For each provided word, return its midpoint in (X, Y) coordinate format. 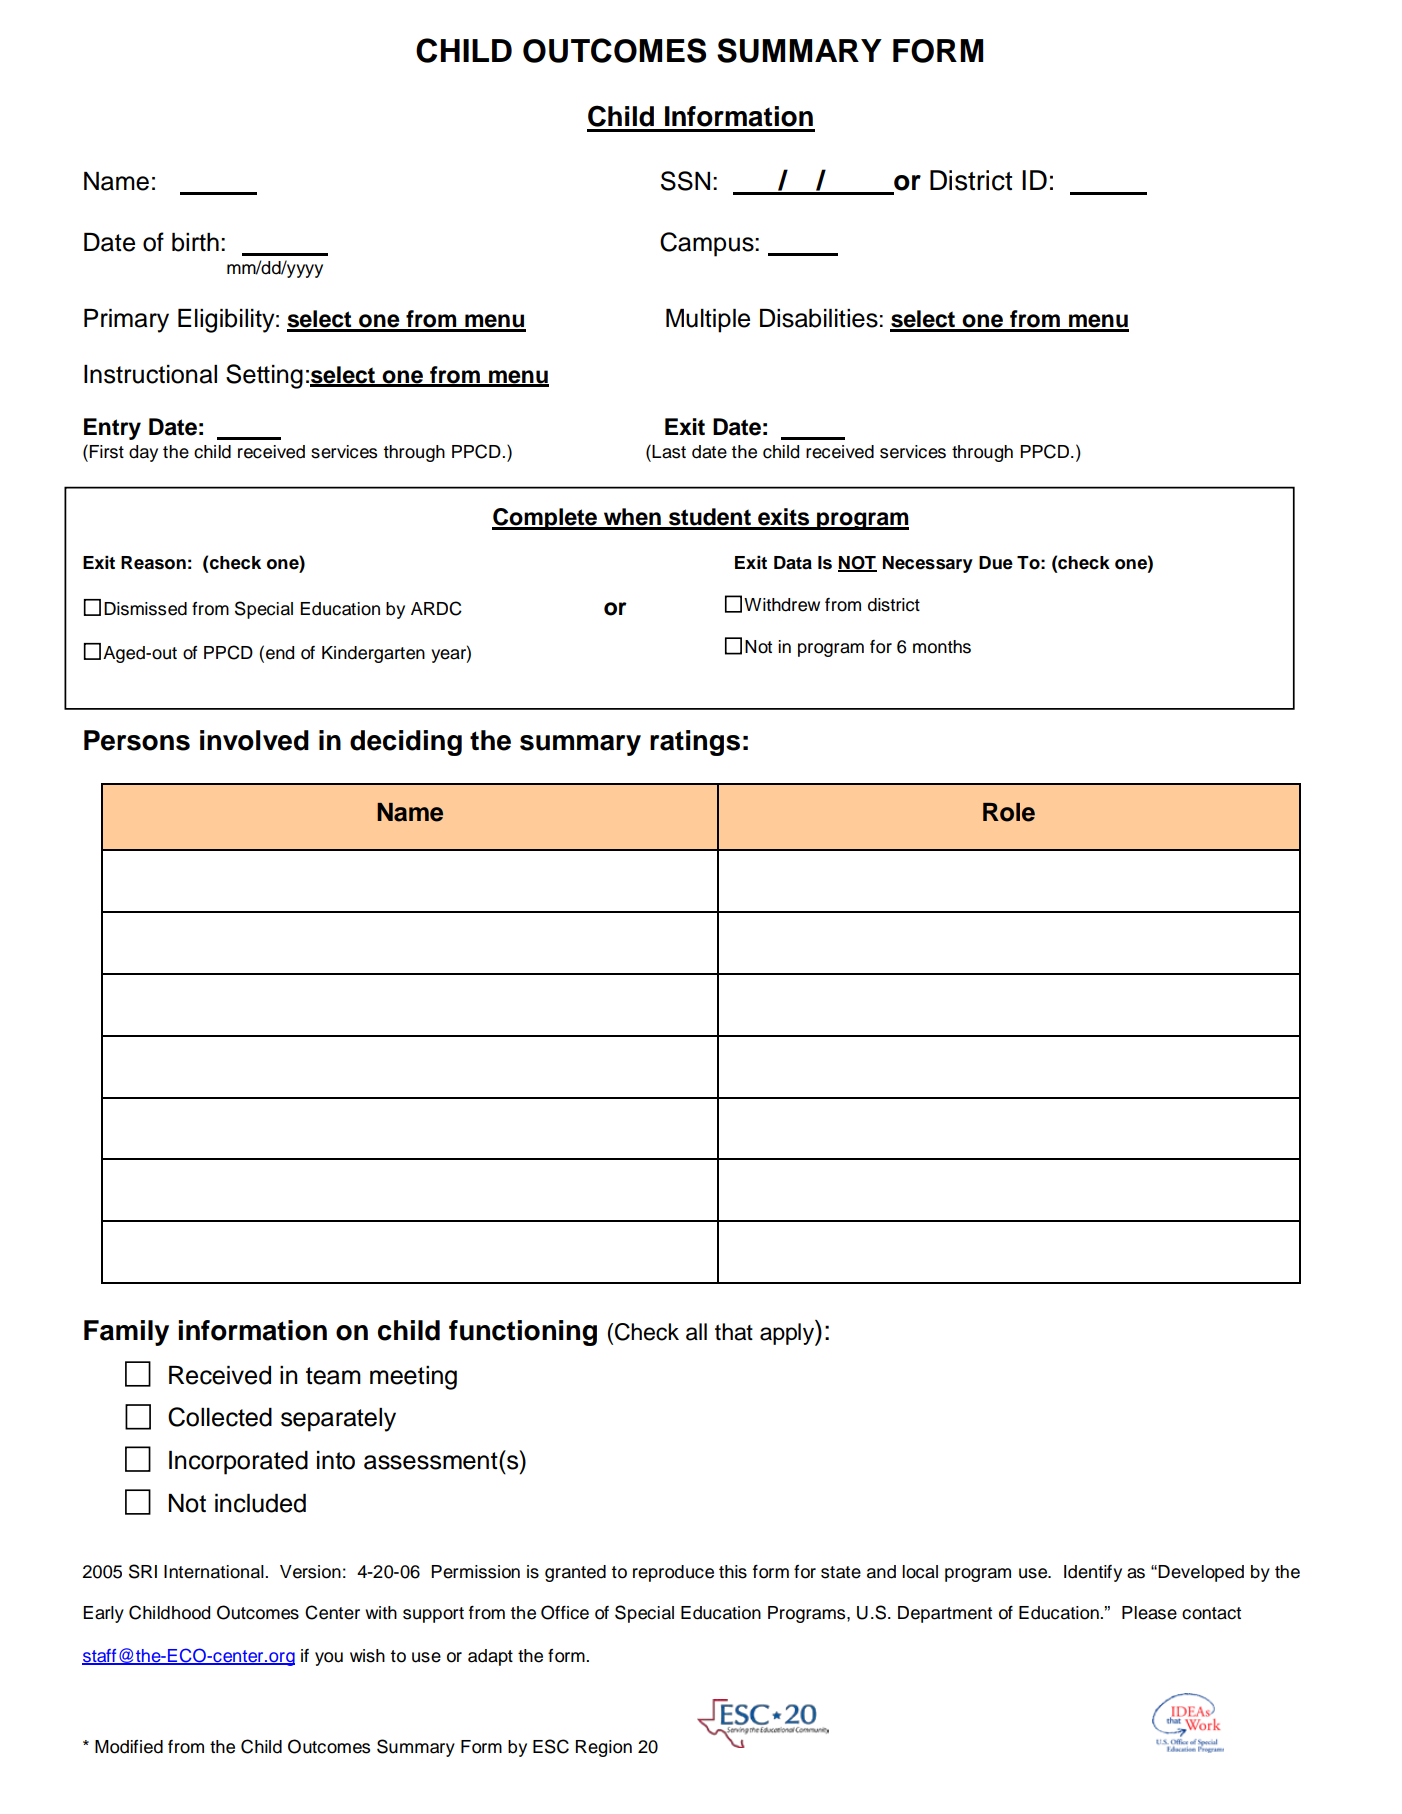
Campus (708, 244)
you (329, 1659)
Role (1009, 812)
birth (195, 242)
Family (126, 1333)
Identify (1093, 1573)
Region (604, 1748)
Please (1149, 1613)
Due (996, 563)
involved (254, 740)
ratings (695, 743)
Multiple (708, 321)
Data (793, 563)
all (696, 1332)
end (280, 653)
